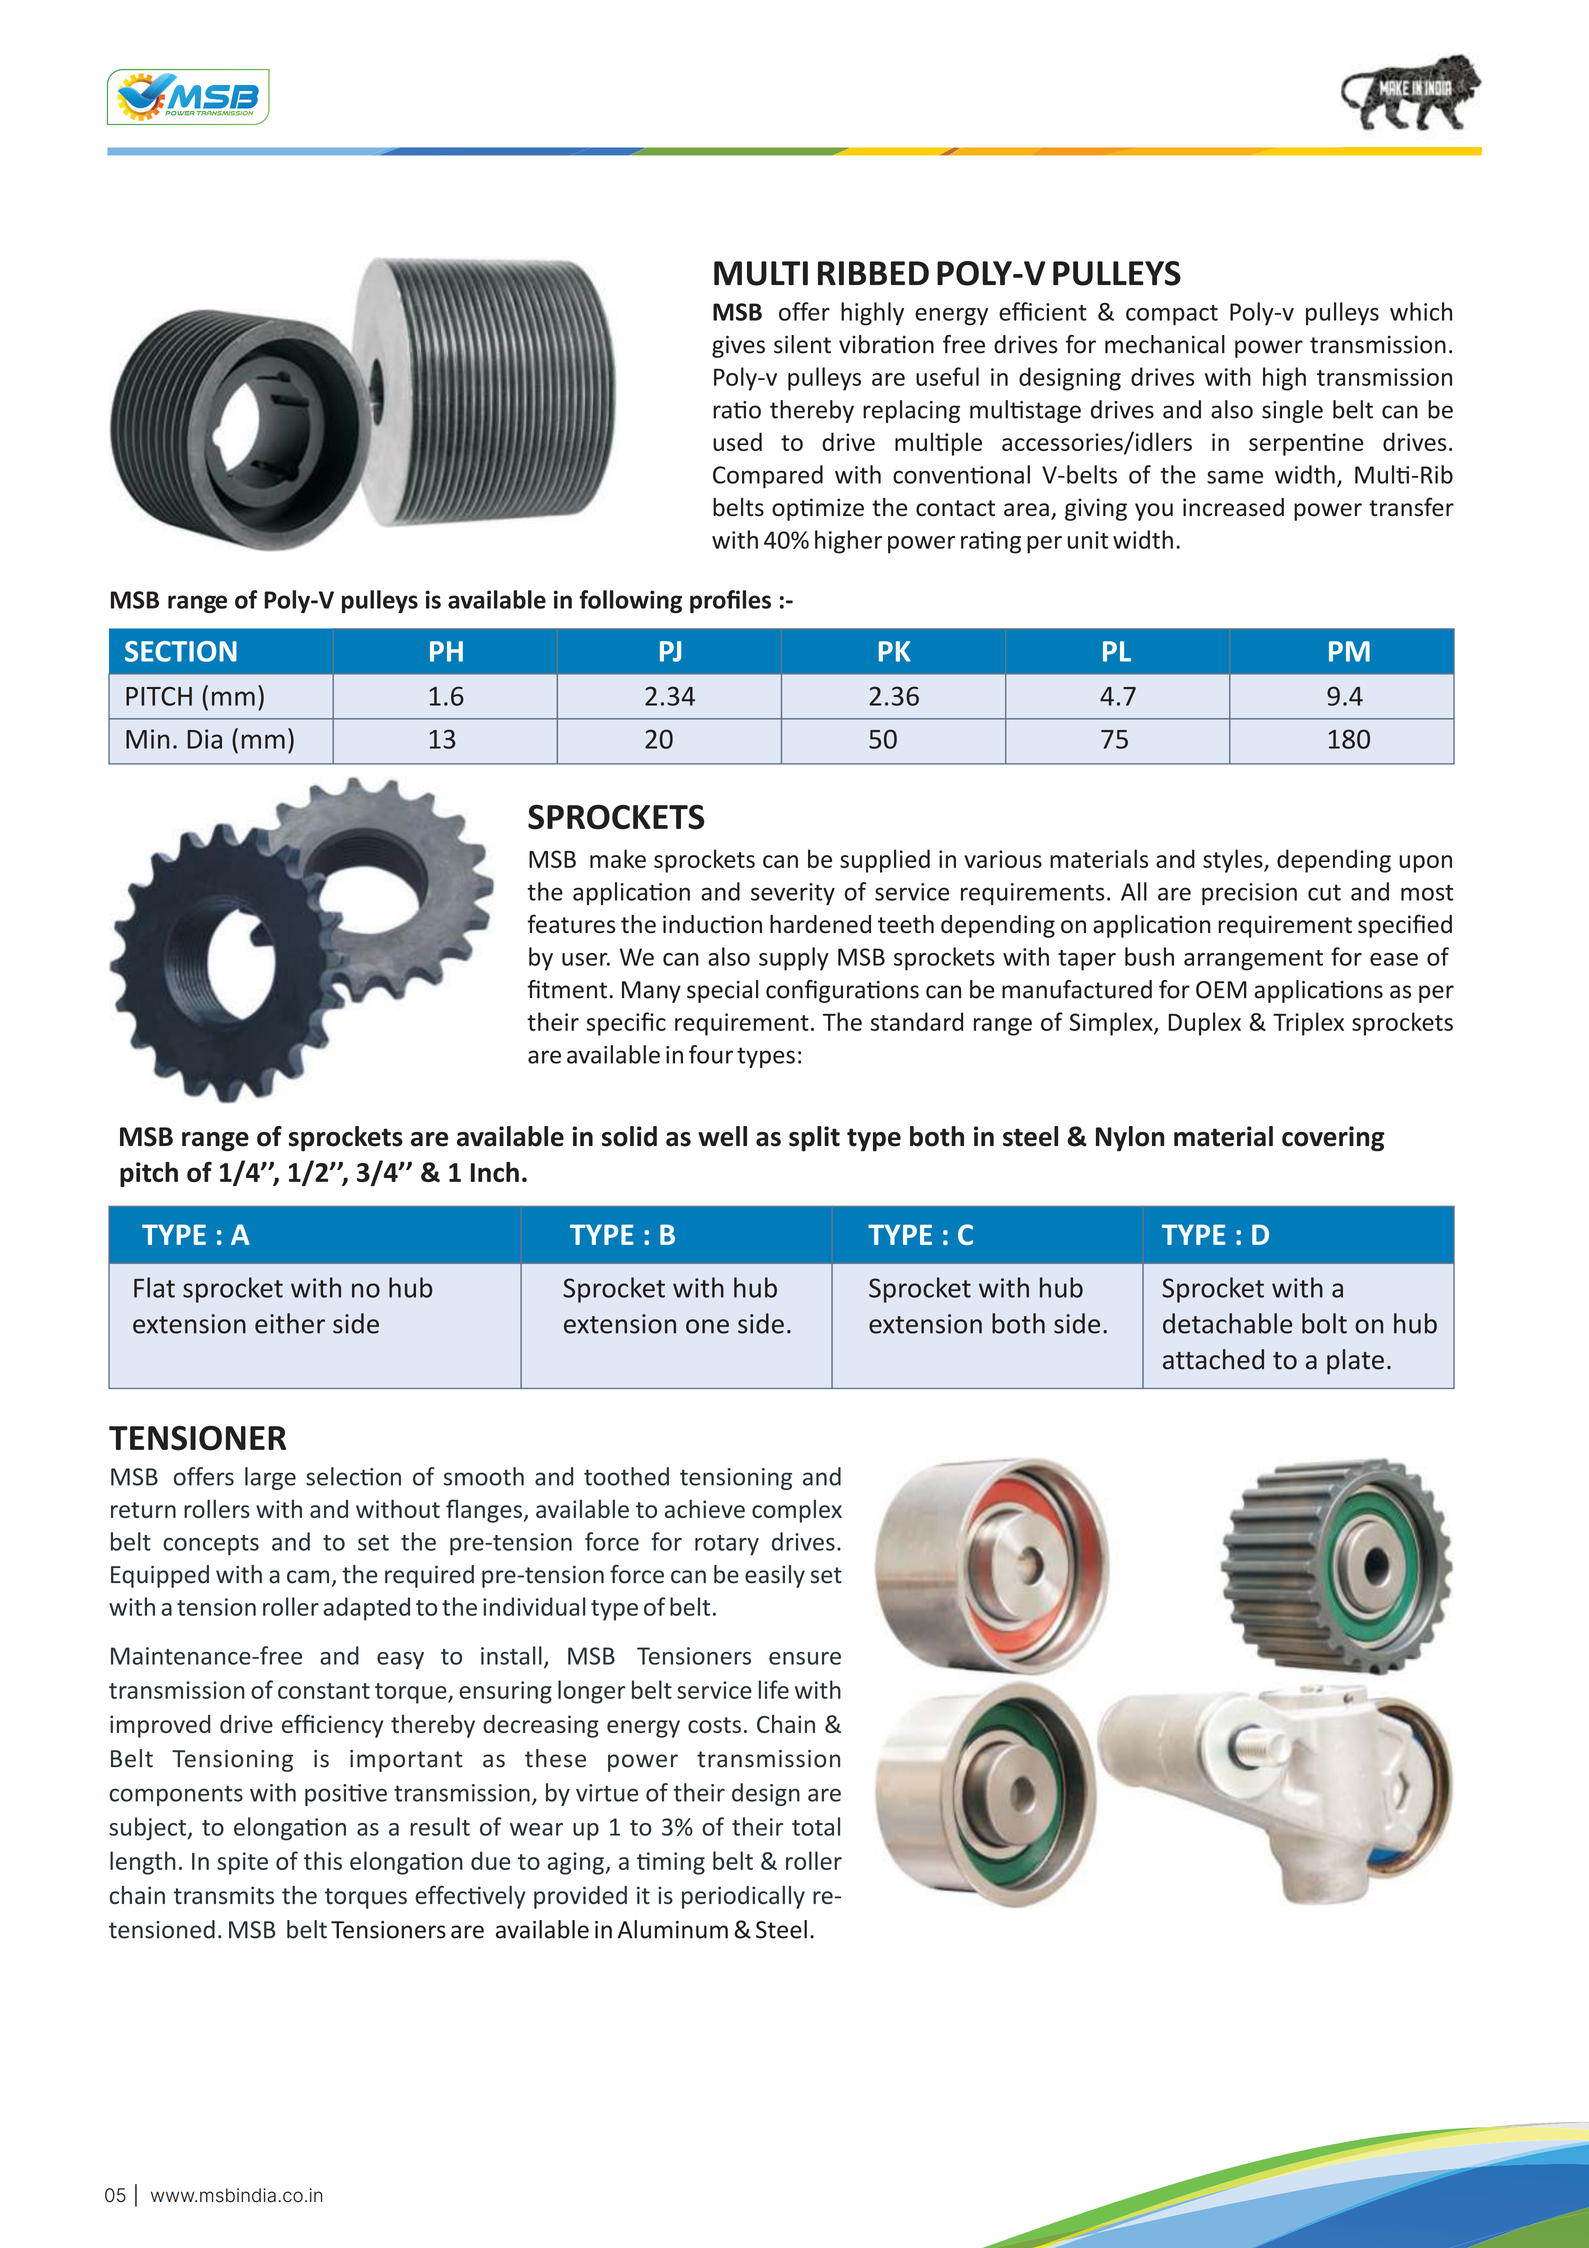 This screenshot has height=2248, width=1589. Describe the element at coordinates (323, 1860) in the screenshot. I see `this` at that location.
